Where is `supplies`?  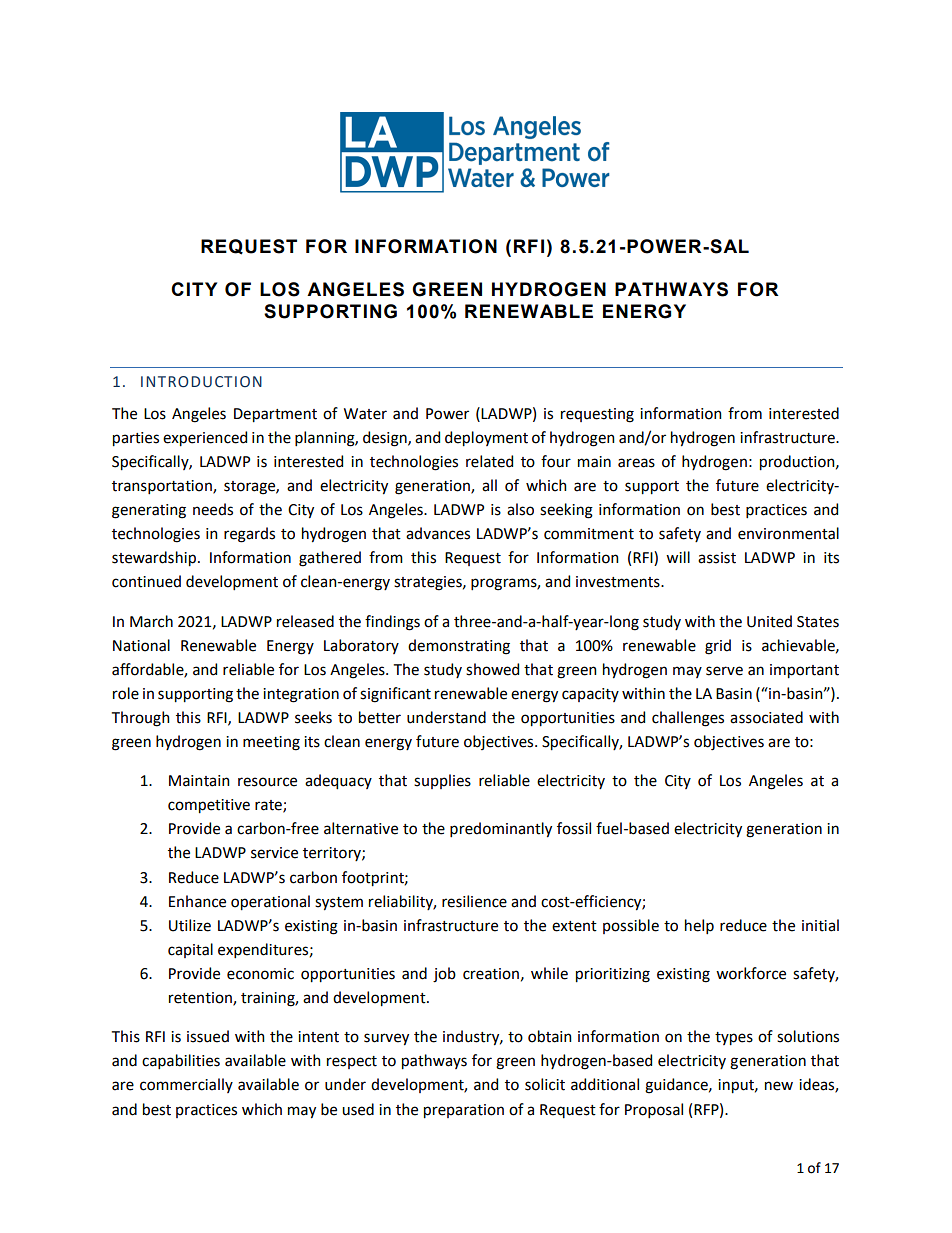
supplies is located at coordinates (442, 781).
